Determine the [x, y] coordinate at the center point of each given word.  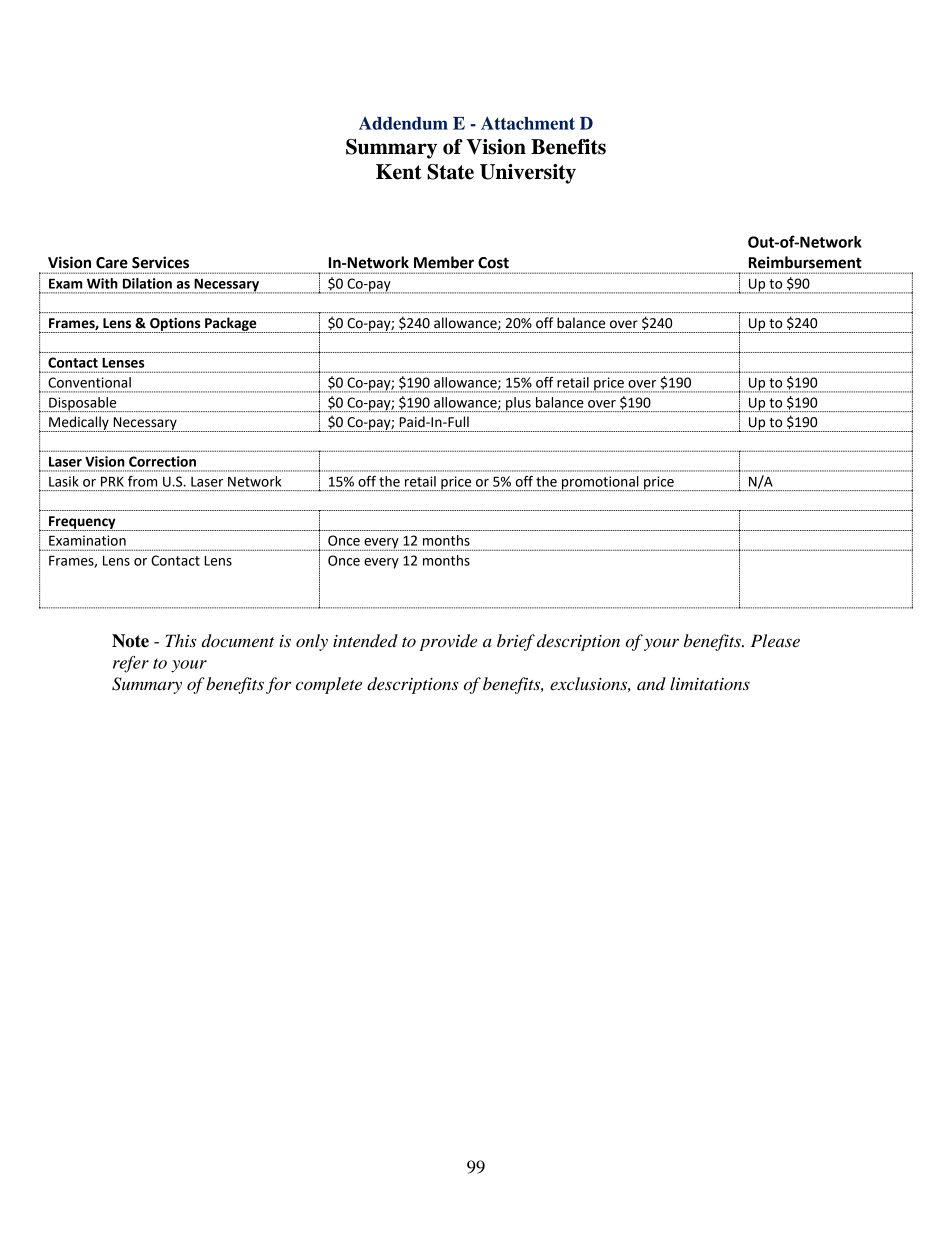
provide [448, 642]
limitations [710, 683]
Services [160, 262]
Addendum [403, 123]
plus [518, 404]
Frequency [82, 523]
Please [775, 640]
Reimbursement [805, 262]
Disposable [83, 404]
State [450, 172]
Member [444, 262]
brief [516, 642]
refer [131, 664]
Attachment [528, 123]
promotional [600, 483]
